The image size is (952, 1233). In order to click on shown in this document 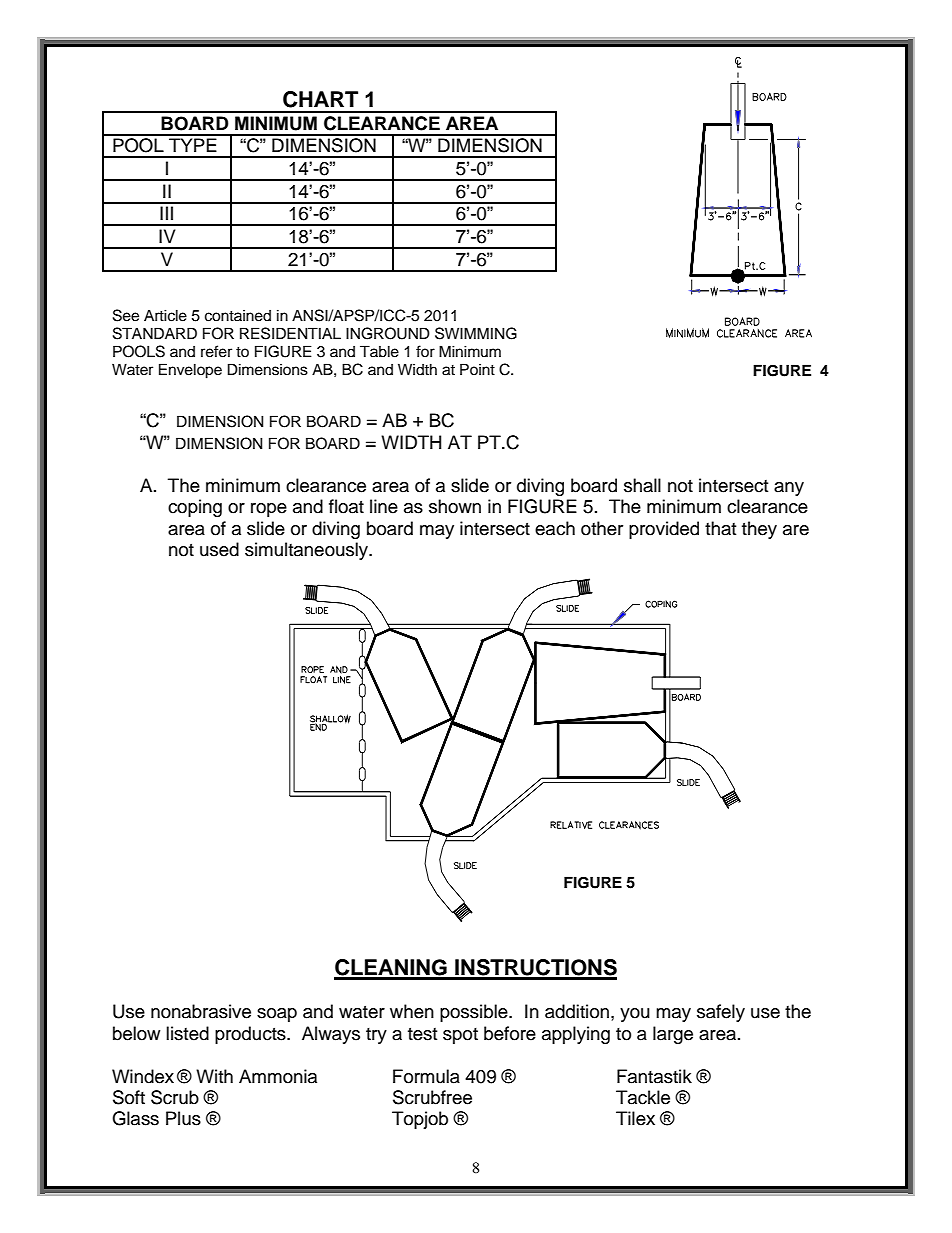, I will do `click(455, 506)`.
